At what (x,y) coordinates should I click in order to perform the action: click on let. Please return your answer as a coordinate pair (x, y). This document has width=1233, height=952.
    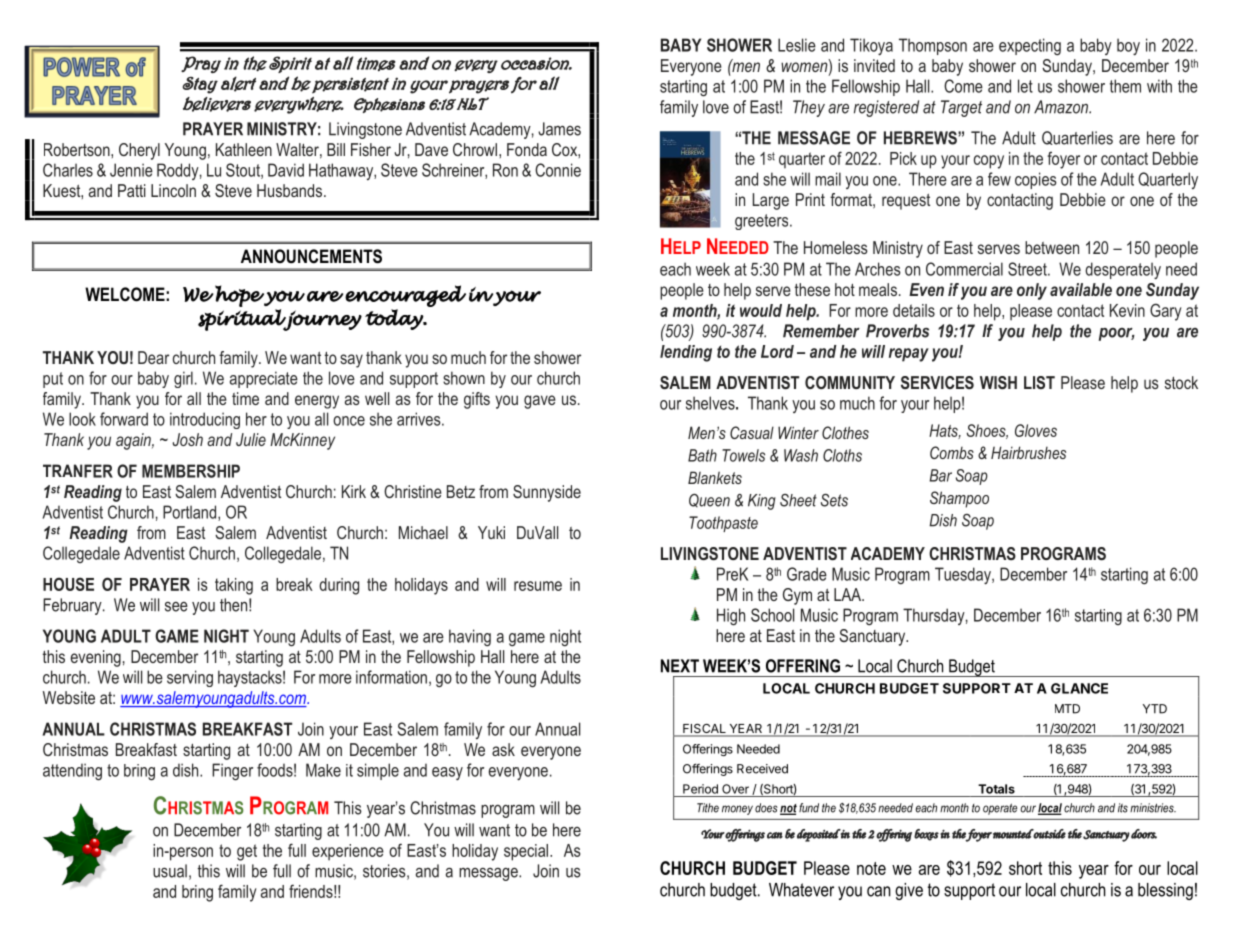
    Looking at the image, I should click on (1025, 86).
